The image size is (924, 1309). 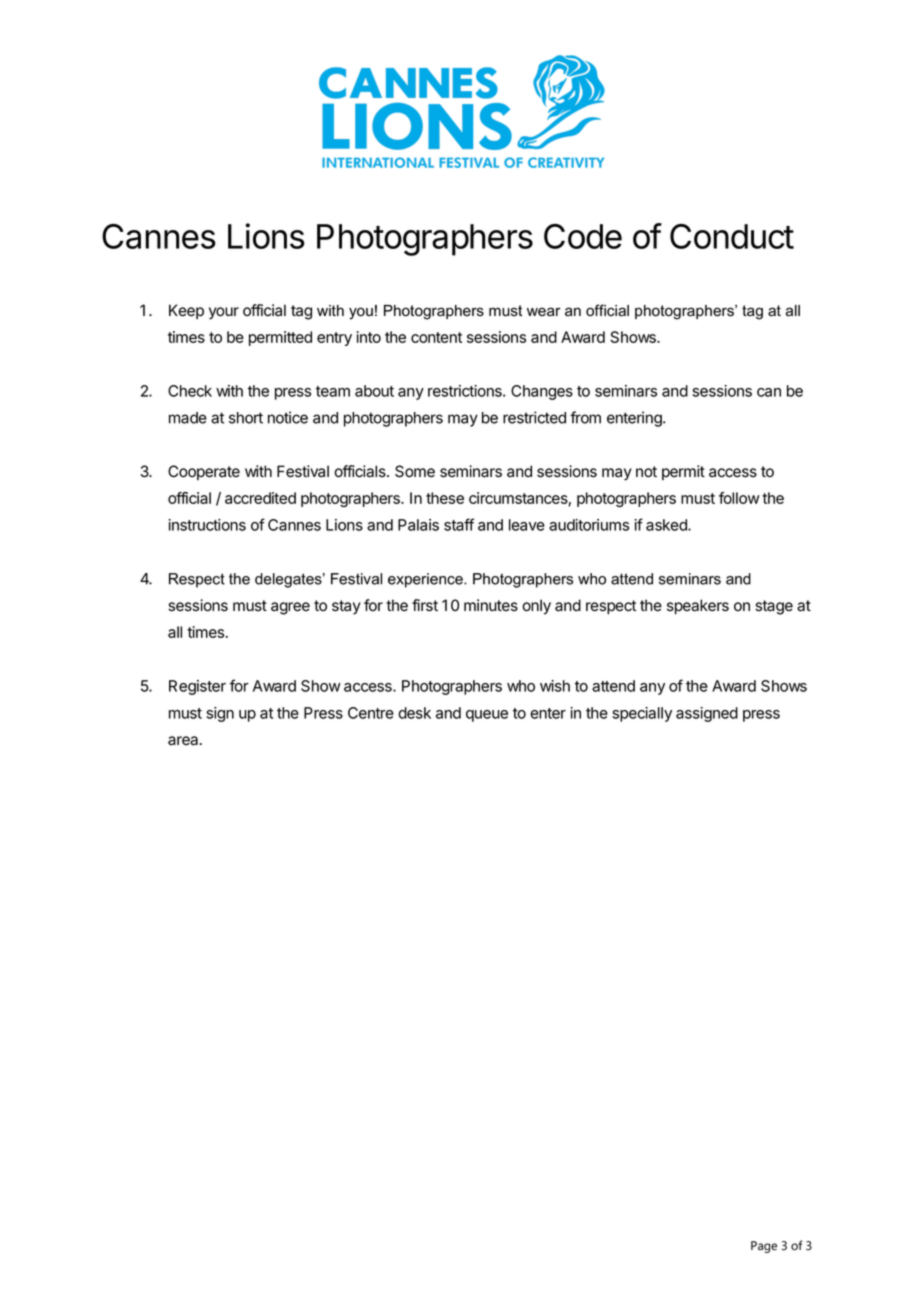 What do you see at coordinates (371, 713) in the image?
I see `Centre` at bounding box center [371, 713].
